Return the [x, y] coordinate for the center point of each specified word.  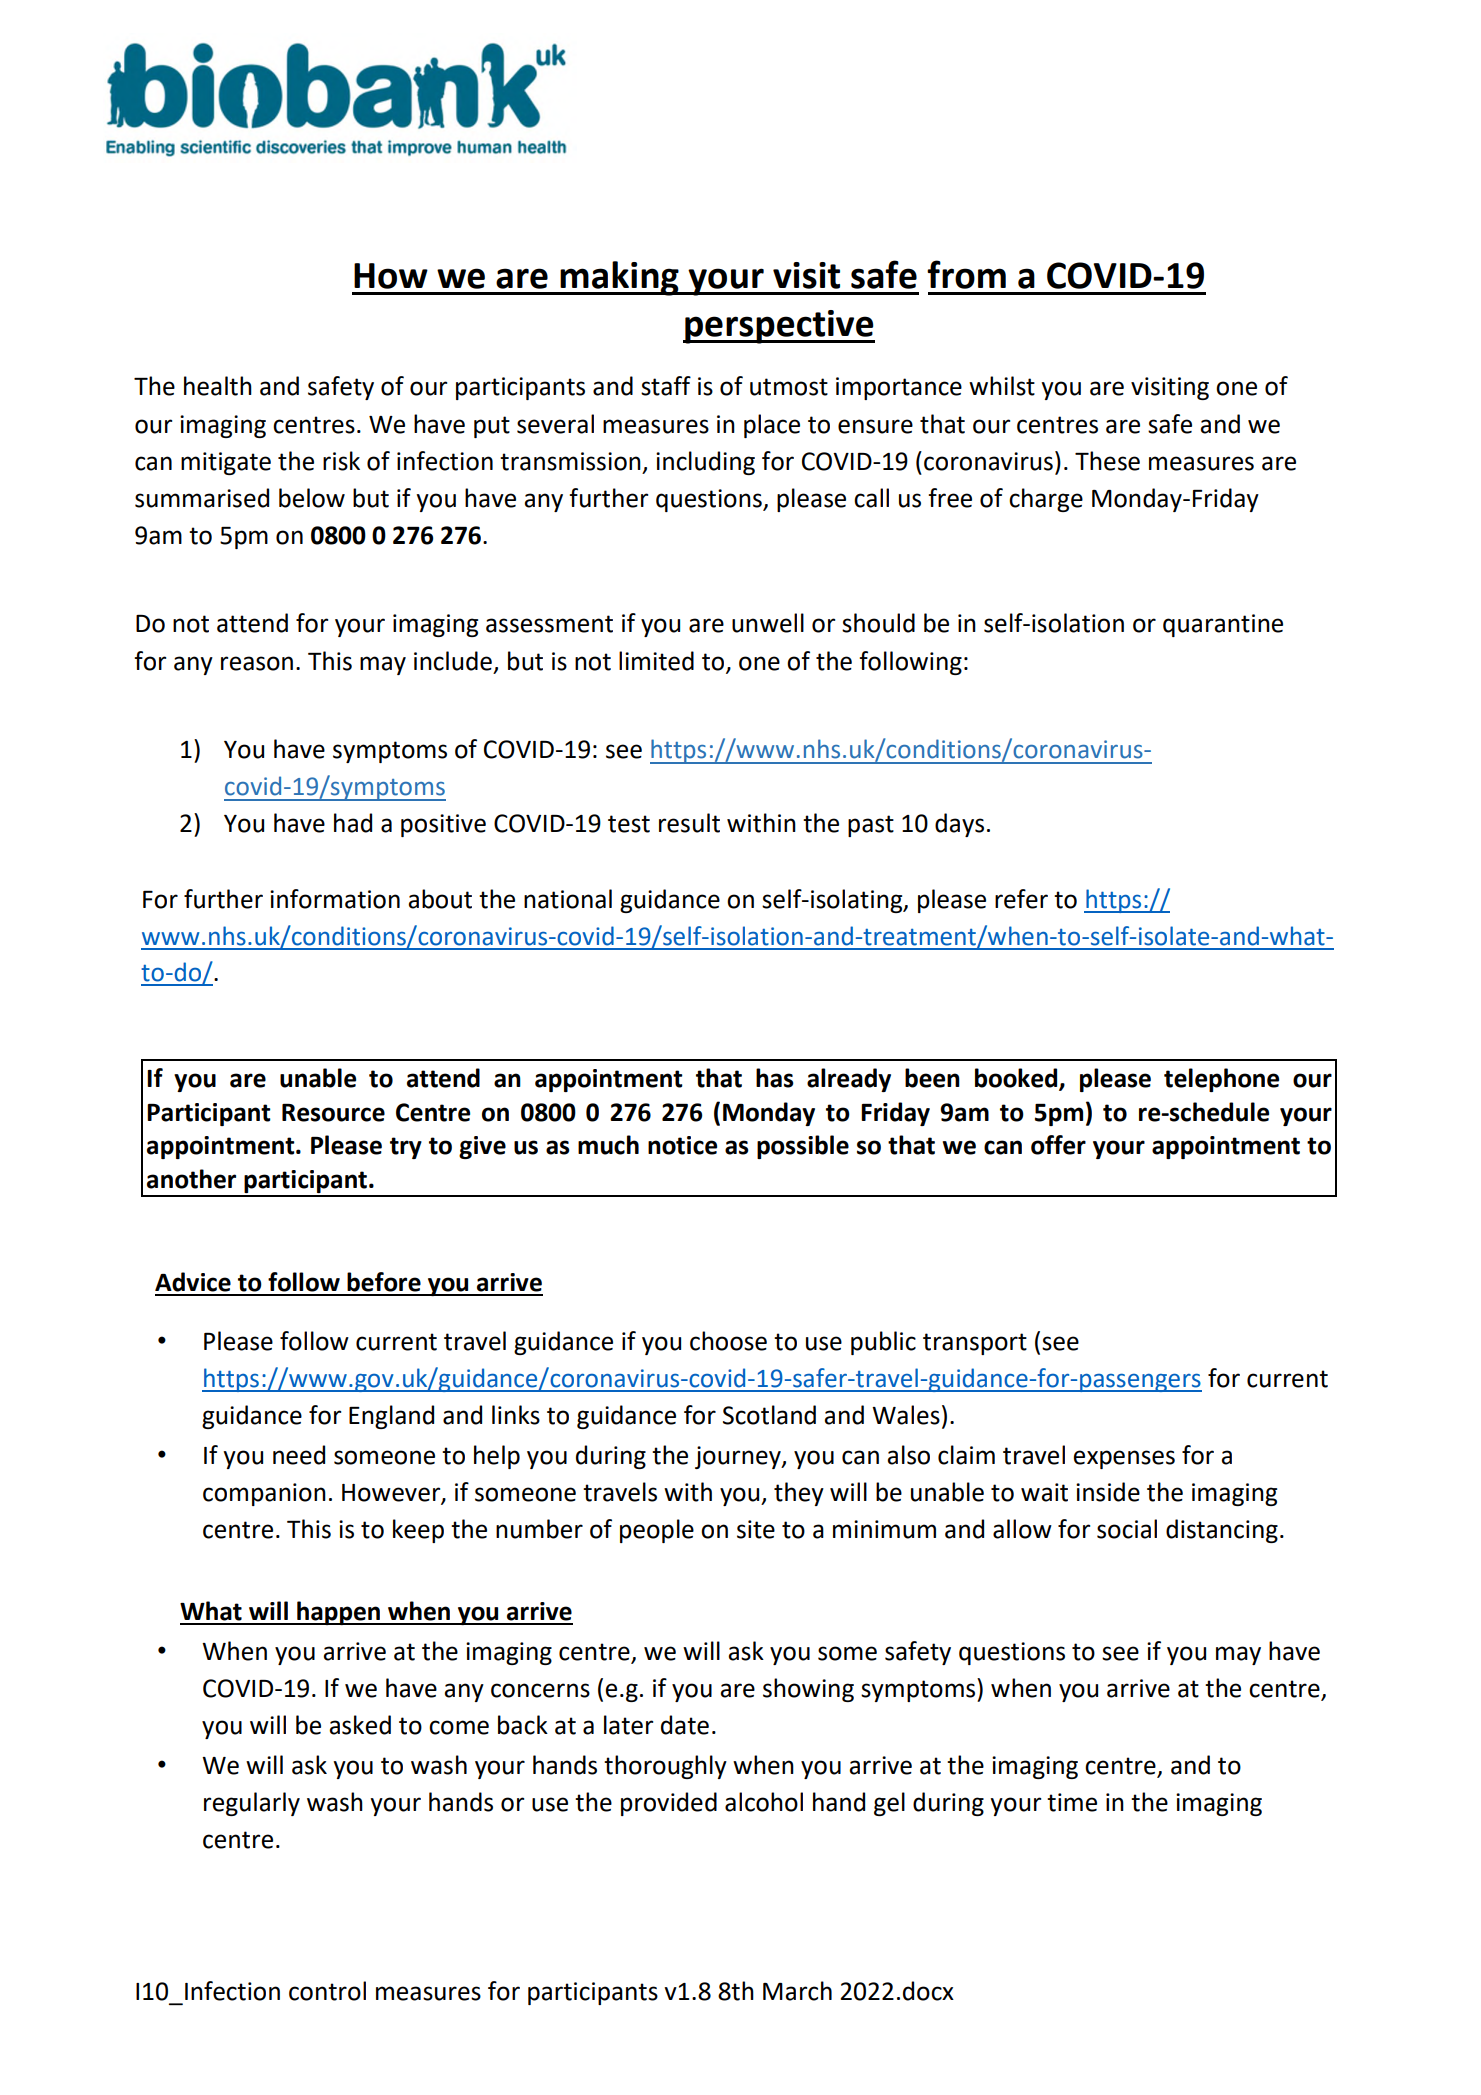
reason [257, 663]
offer [1058, 1145]
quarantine [1223, 625]
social [1127, 1529]
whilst [1002, 386]
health [218, 386]
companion [264, 1494]
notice [682, 1145]
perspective [779, 327]
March [797, 1991]
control [327, 1991]
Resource [333, 1113]
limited [656, 661]
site [756, 1529]
